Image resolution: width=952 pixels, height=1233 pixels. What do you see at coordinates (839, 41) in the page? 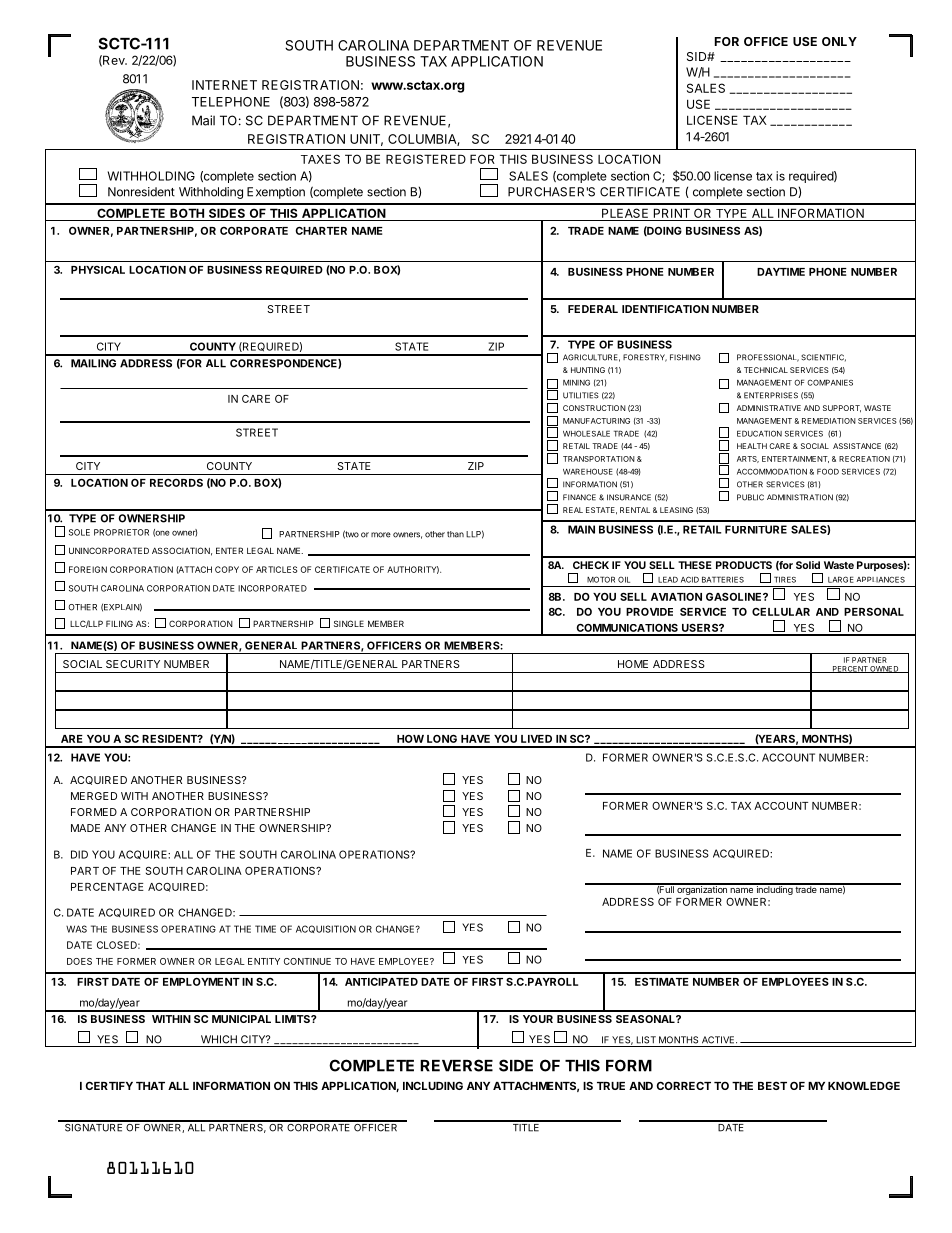
I see `ONLY` at bounding box center [839, 41].
